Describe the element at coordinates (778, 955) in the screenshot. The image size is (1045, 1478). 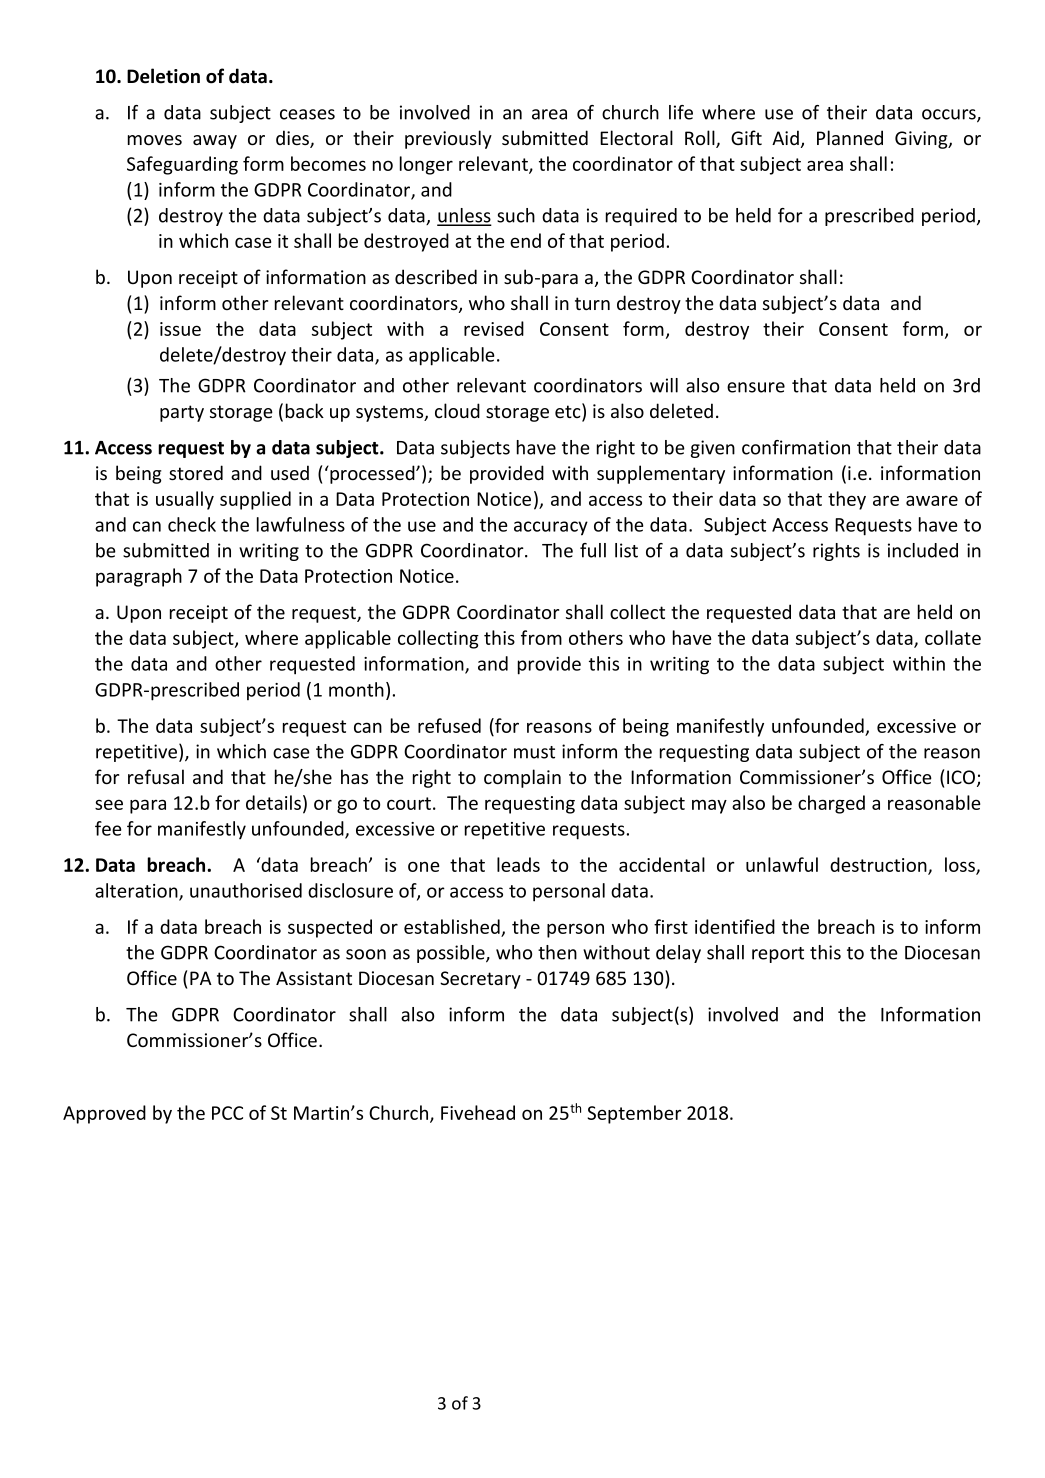
I see `report` at that location.
